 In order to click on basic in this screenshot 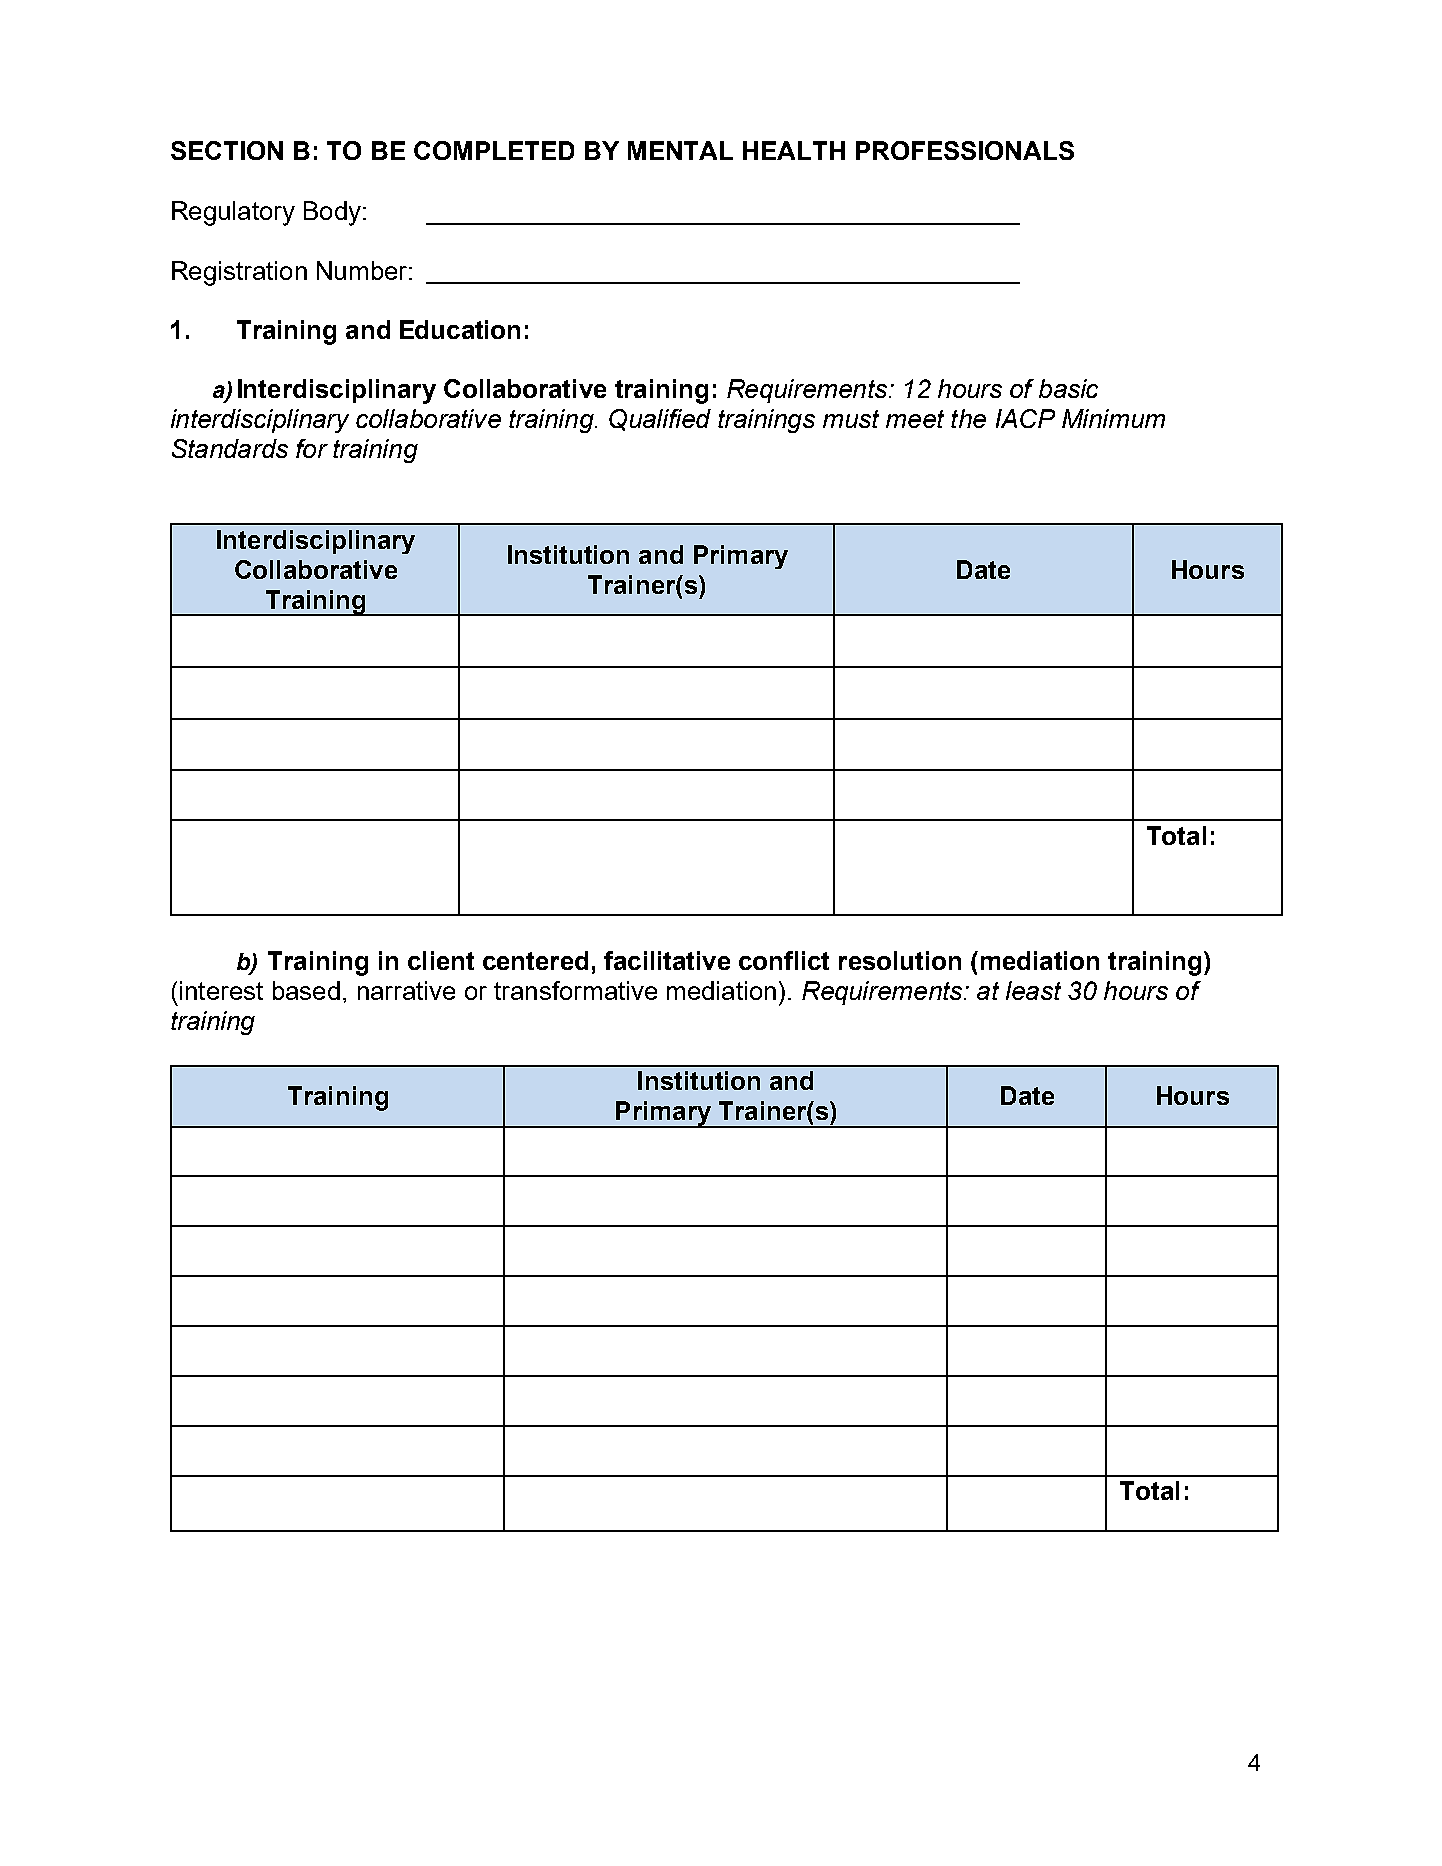, I will do `click(1068, 388)`.
